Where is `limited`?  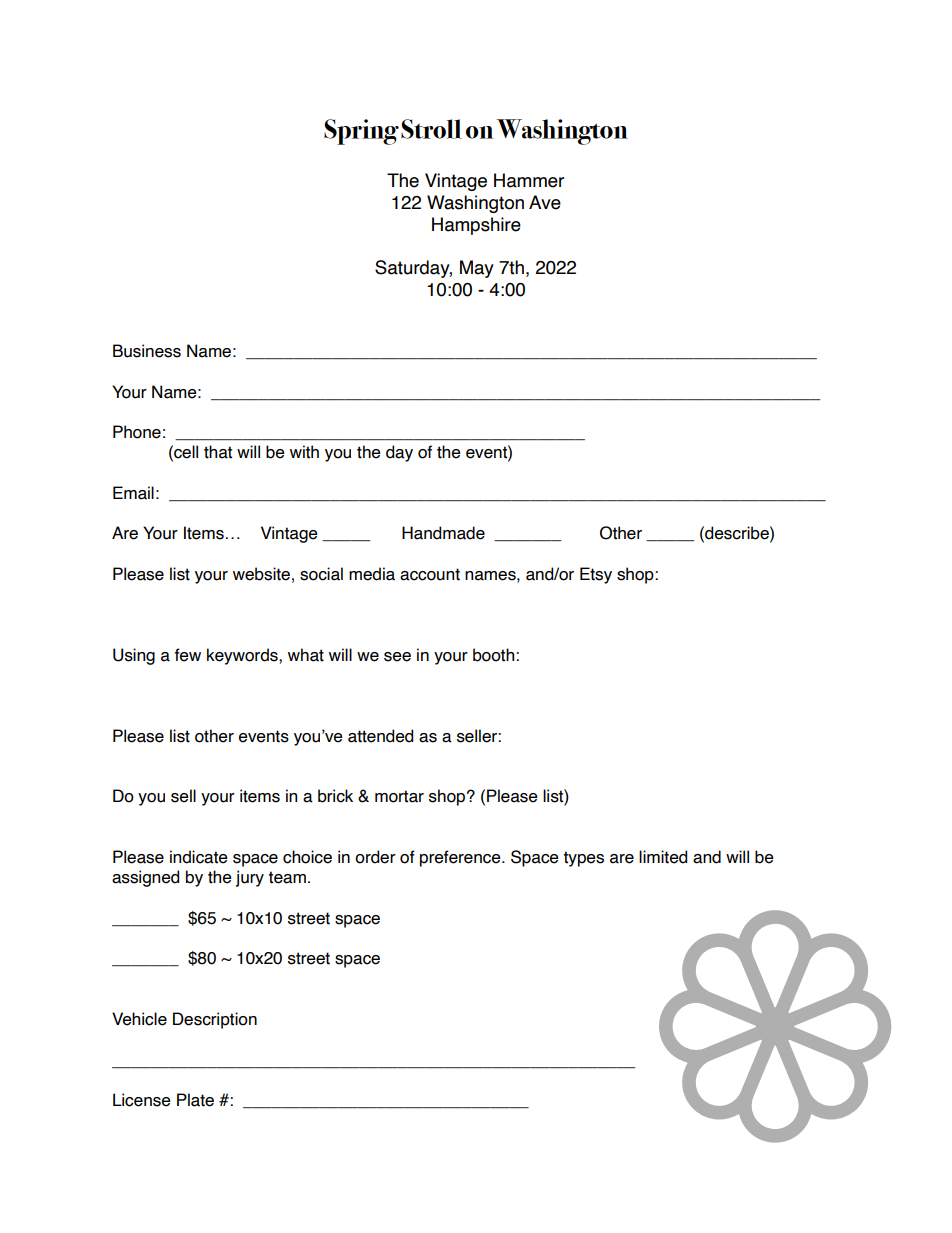
limited is located at coordinates (663, 857).
